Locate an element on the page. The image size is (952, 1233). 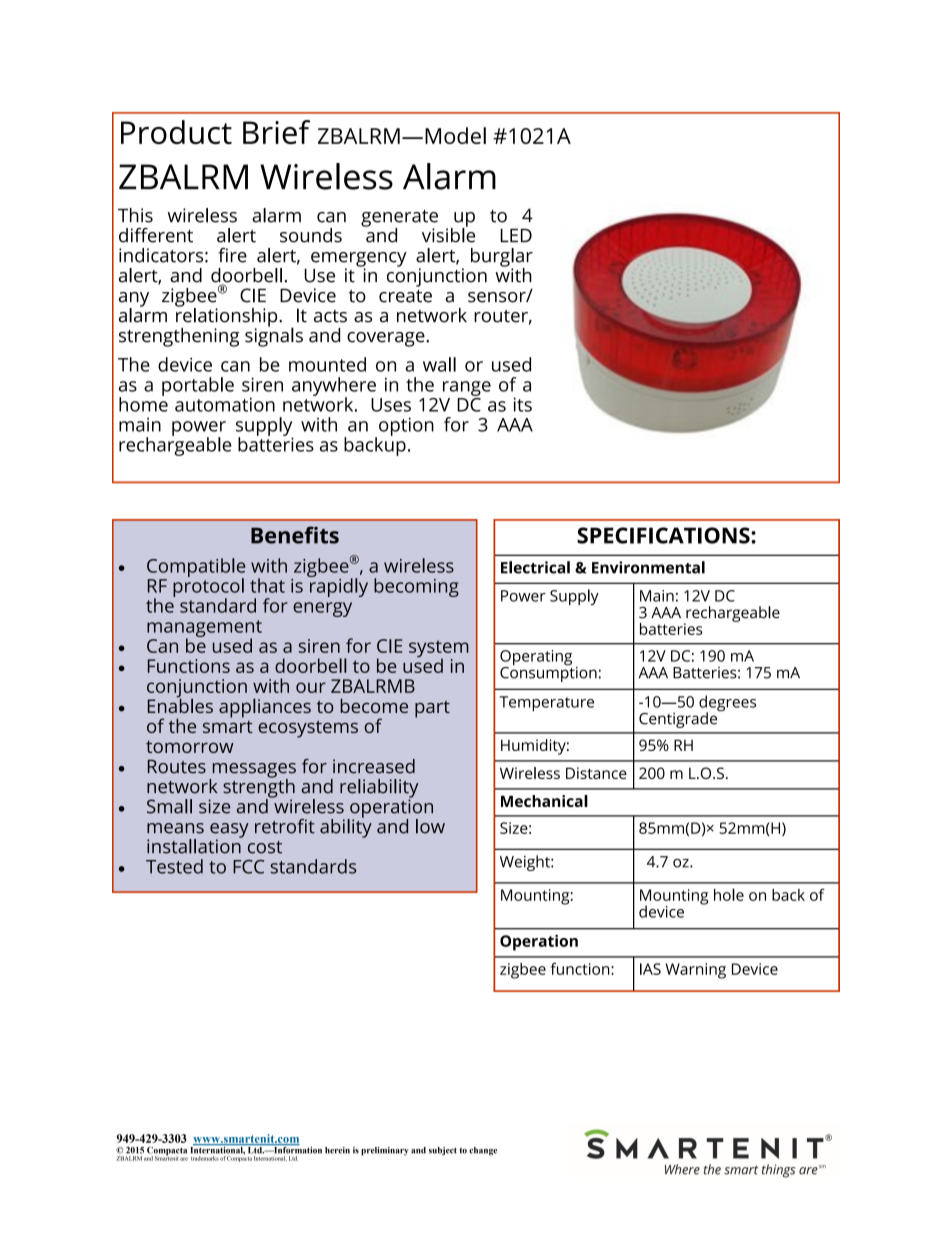
management is located at coordinates (204, 629).
